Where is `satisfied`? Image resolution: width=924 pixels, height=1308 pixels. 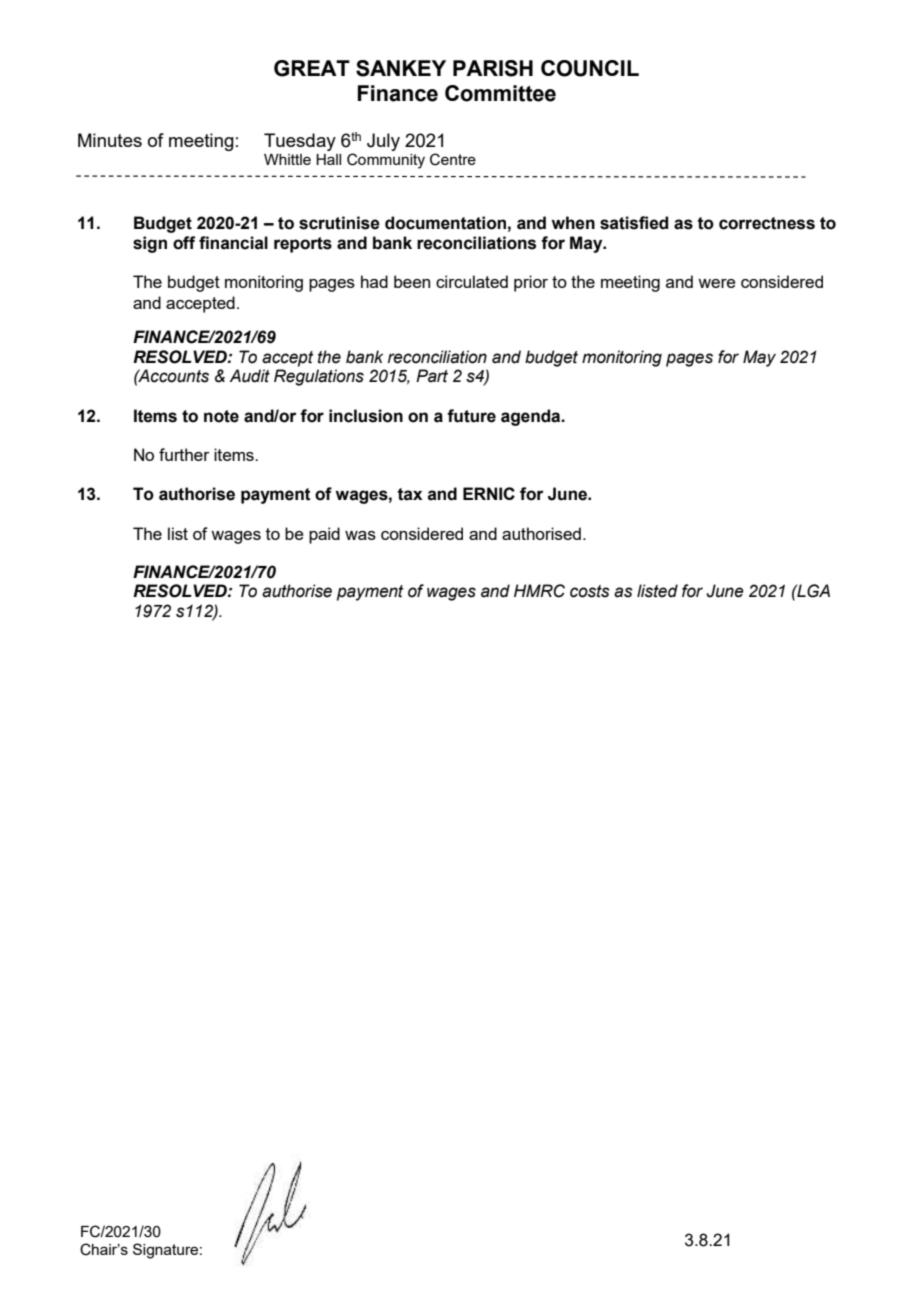
satisfied is located at coordinates (634, 223).
